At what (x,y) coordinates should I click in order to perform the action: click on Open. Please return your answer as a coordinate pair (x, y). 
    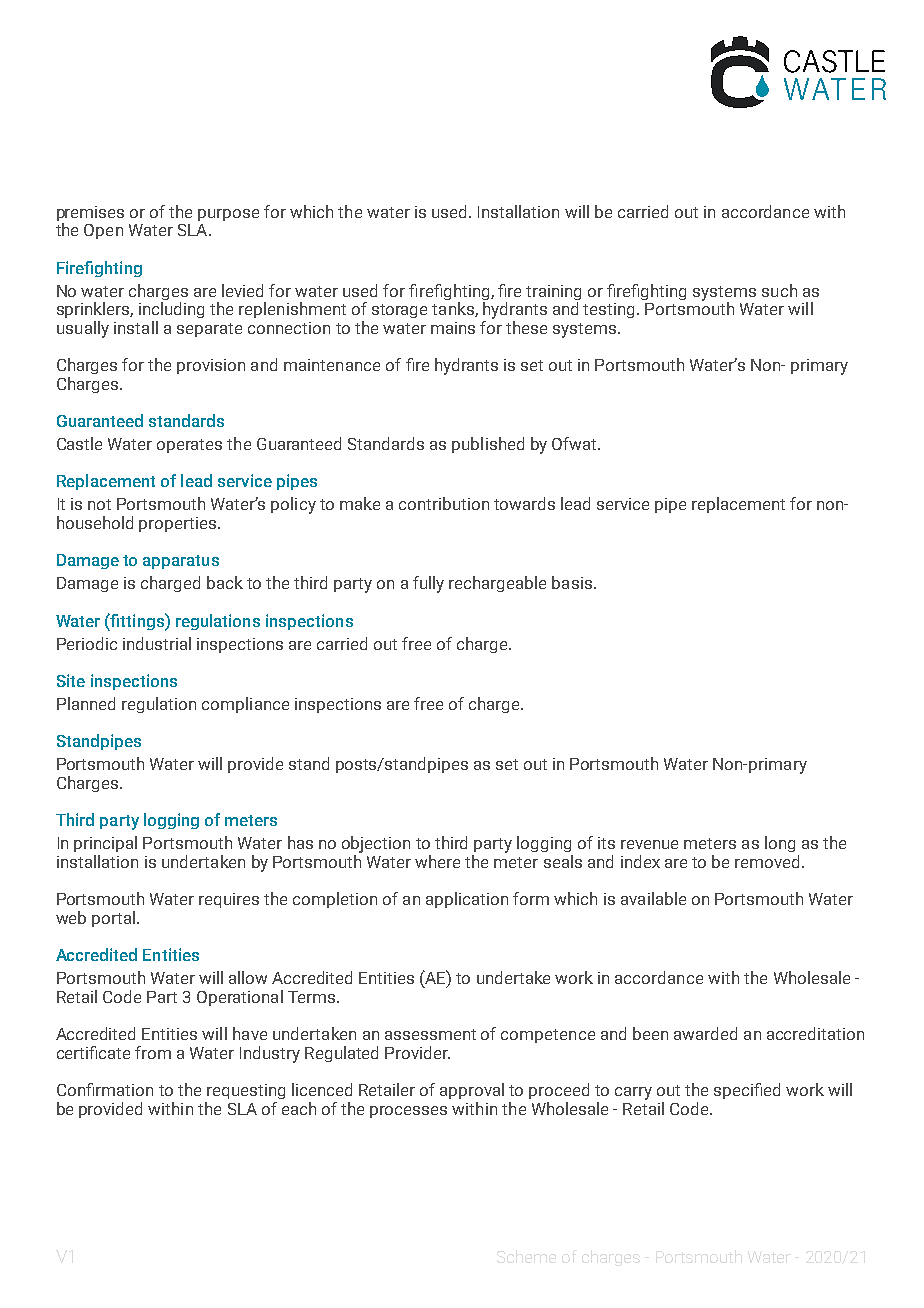
    Looking at the image, I should click on (103, 231).
